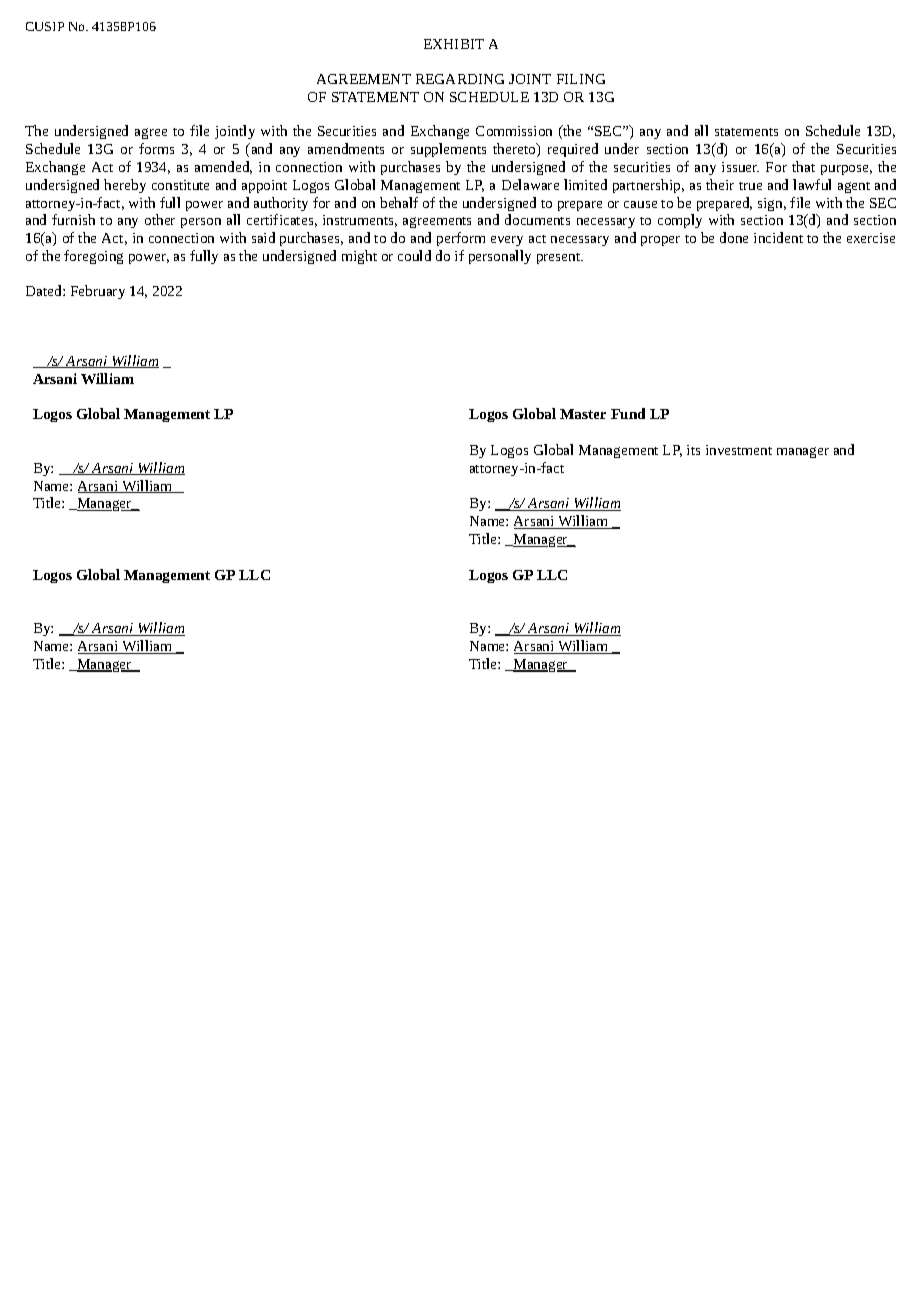 This screenshot has width=924, height=1308. I want to click on FILING, so click(581, 79).
